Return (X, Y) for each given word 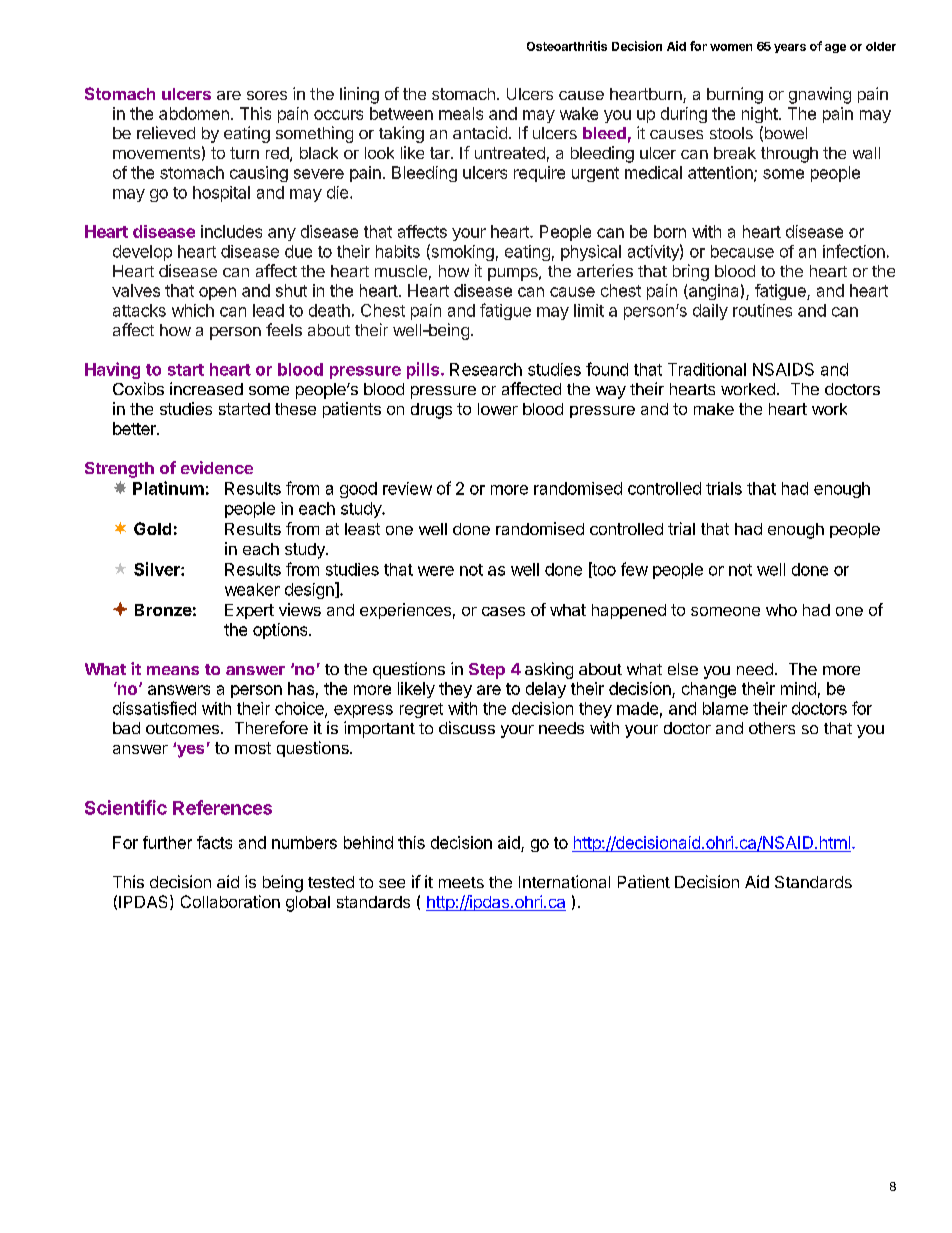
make (714, 409)
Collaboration (230, 901)
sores (267, 95)
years (790, 48)
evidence (217, 467)
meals (461, 113)
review (407, 488)
